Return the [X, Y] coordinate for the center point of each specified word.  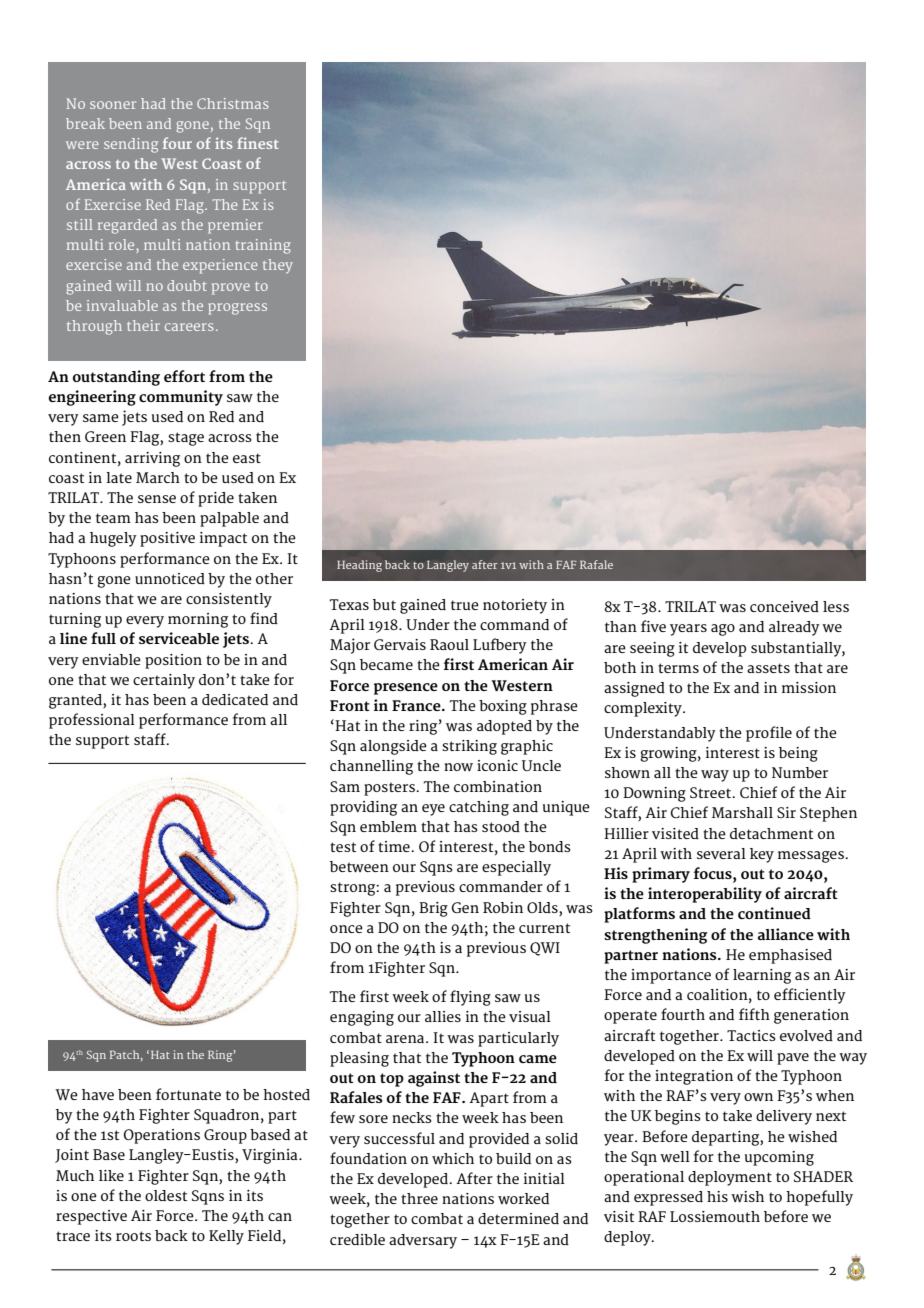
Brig [433, 909]
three [419, 1198]
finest [258, 143]
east [247, 458]
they [278, 266]
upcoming [779, 1158]
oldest [166, 1195]
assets [768, 668]
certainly [164, 681]
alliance [786, 934]
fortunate [188, 1094]
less [836, 606]
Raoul [449, 644]
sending [131, 145]
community [181, 398]
